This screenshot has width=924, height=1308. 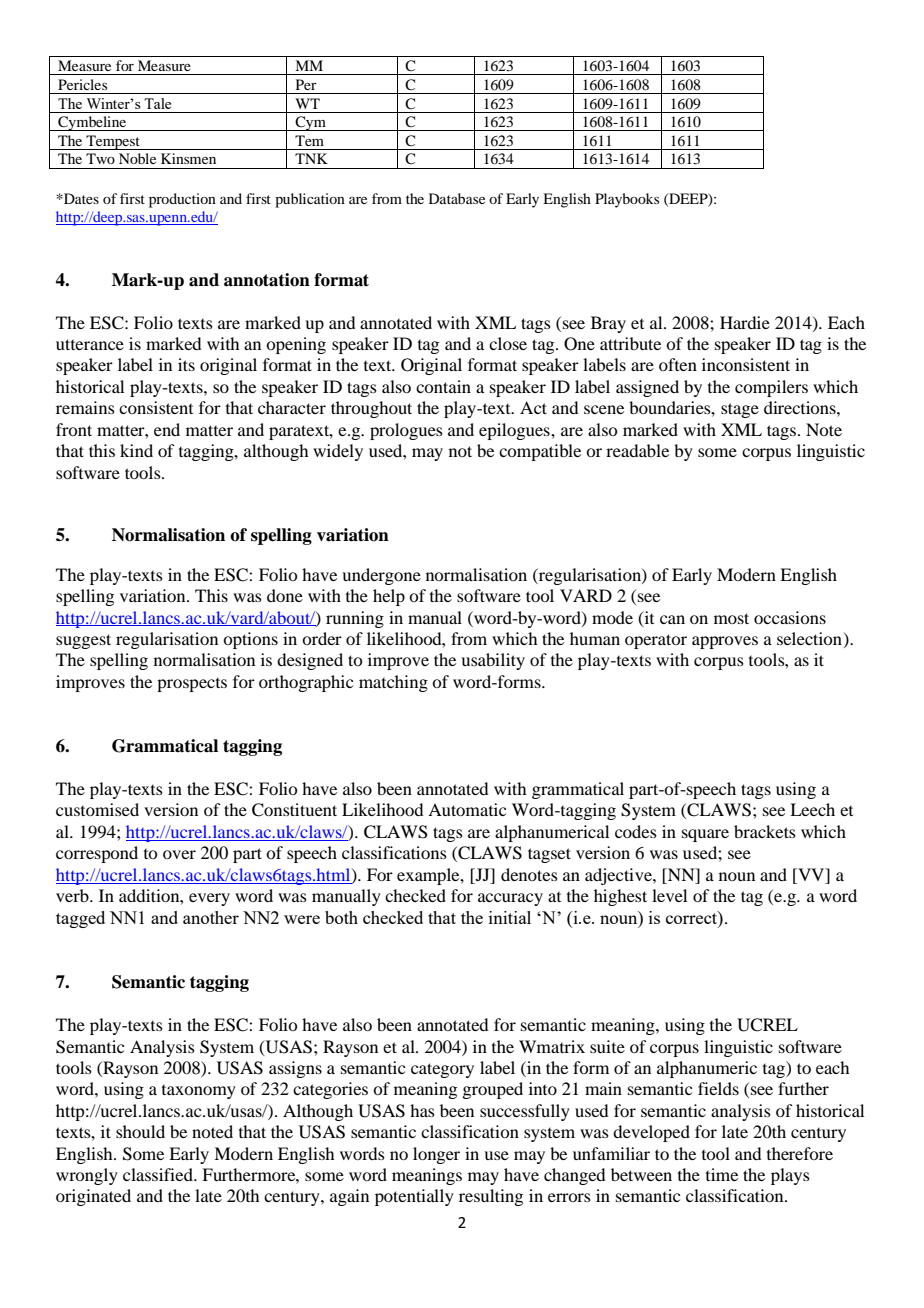 I want to click on classified, so click(x=159, y=1174).
